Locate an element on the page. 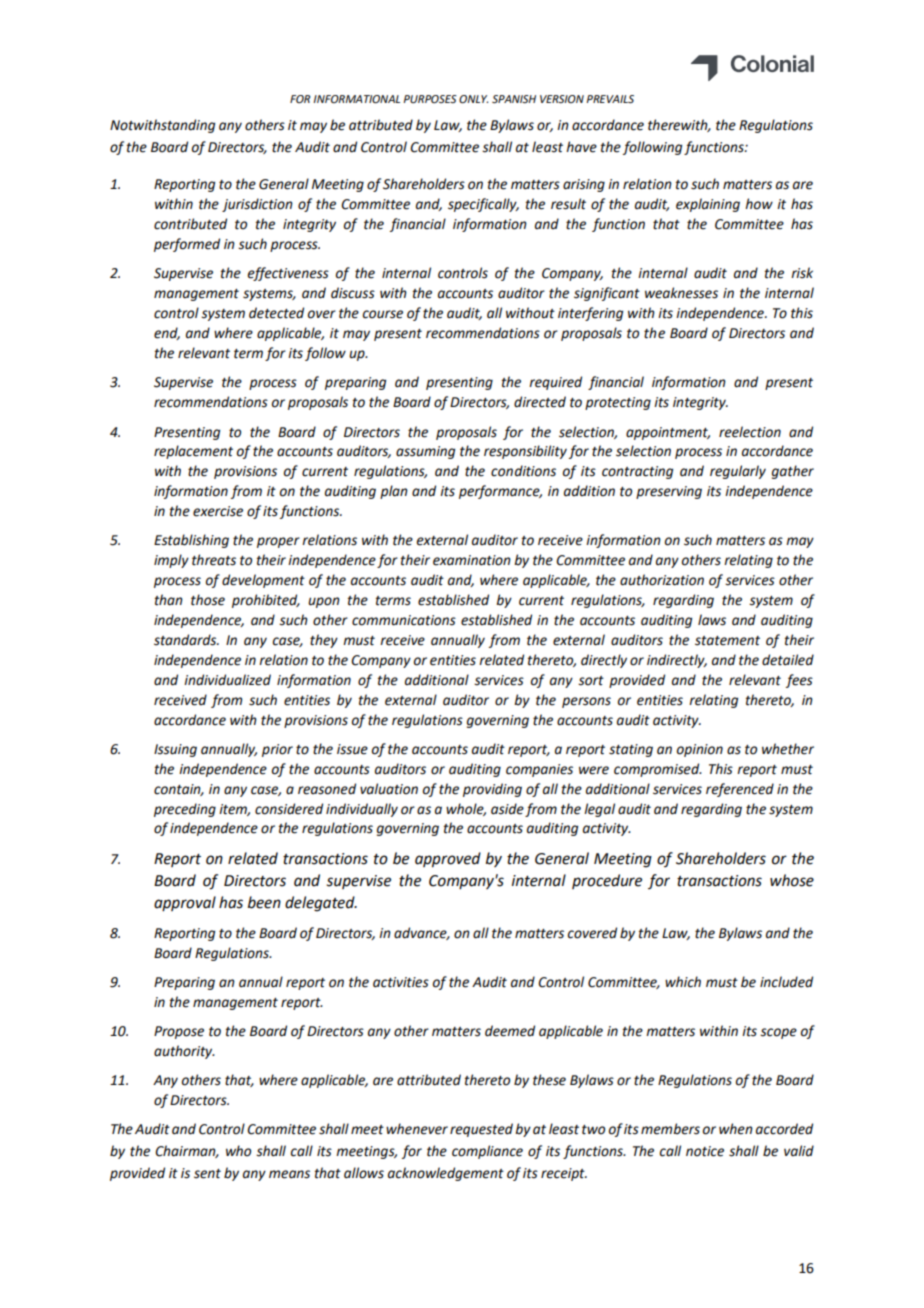 This document has width=924, height=1308. ONLY is located at coordinates (473, 99).
